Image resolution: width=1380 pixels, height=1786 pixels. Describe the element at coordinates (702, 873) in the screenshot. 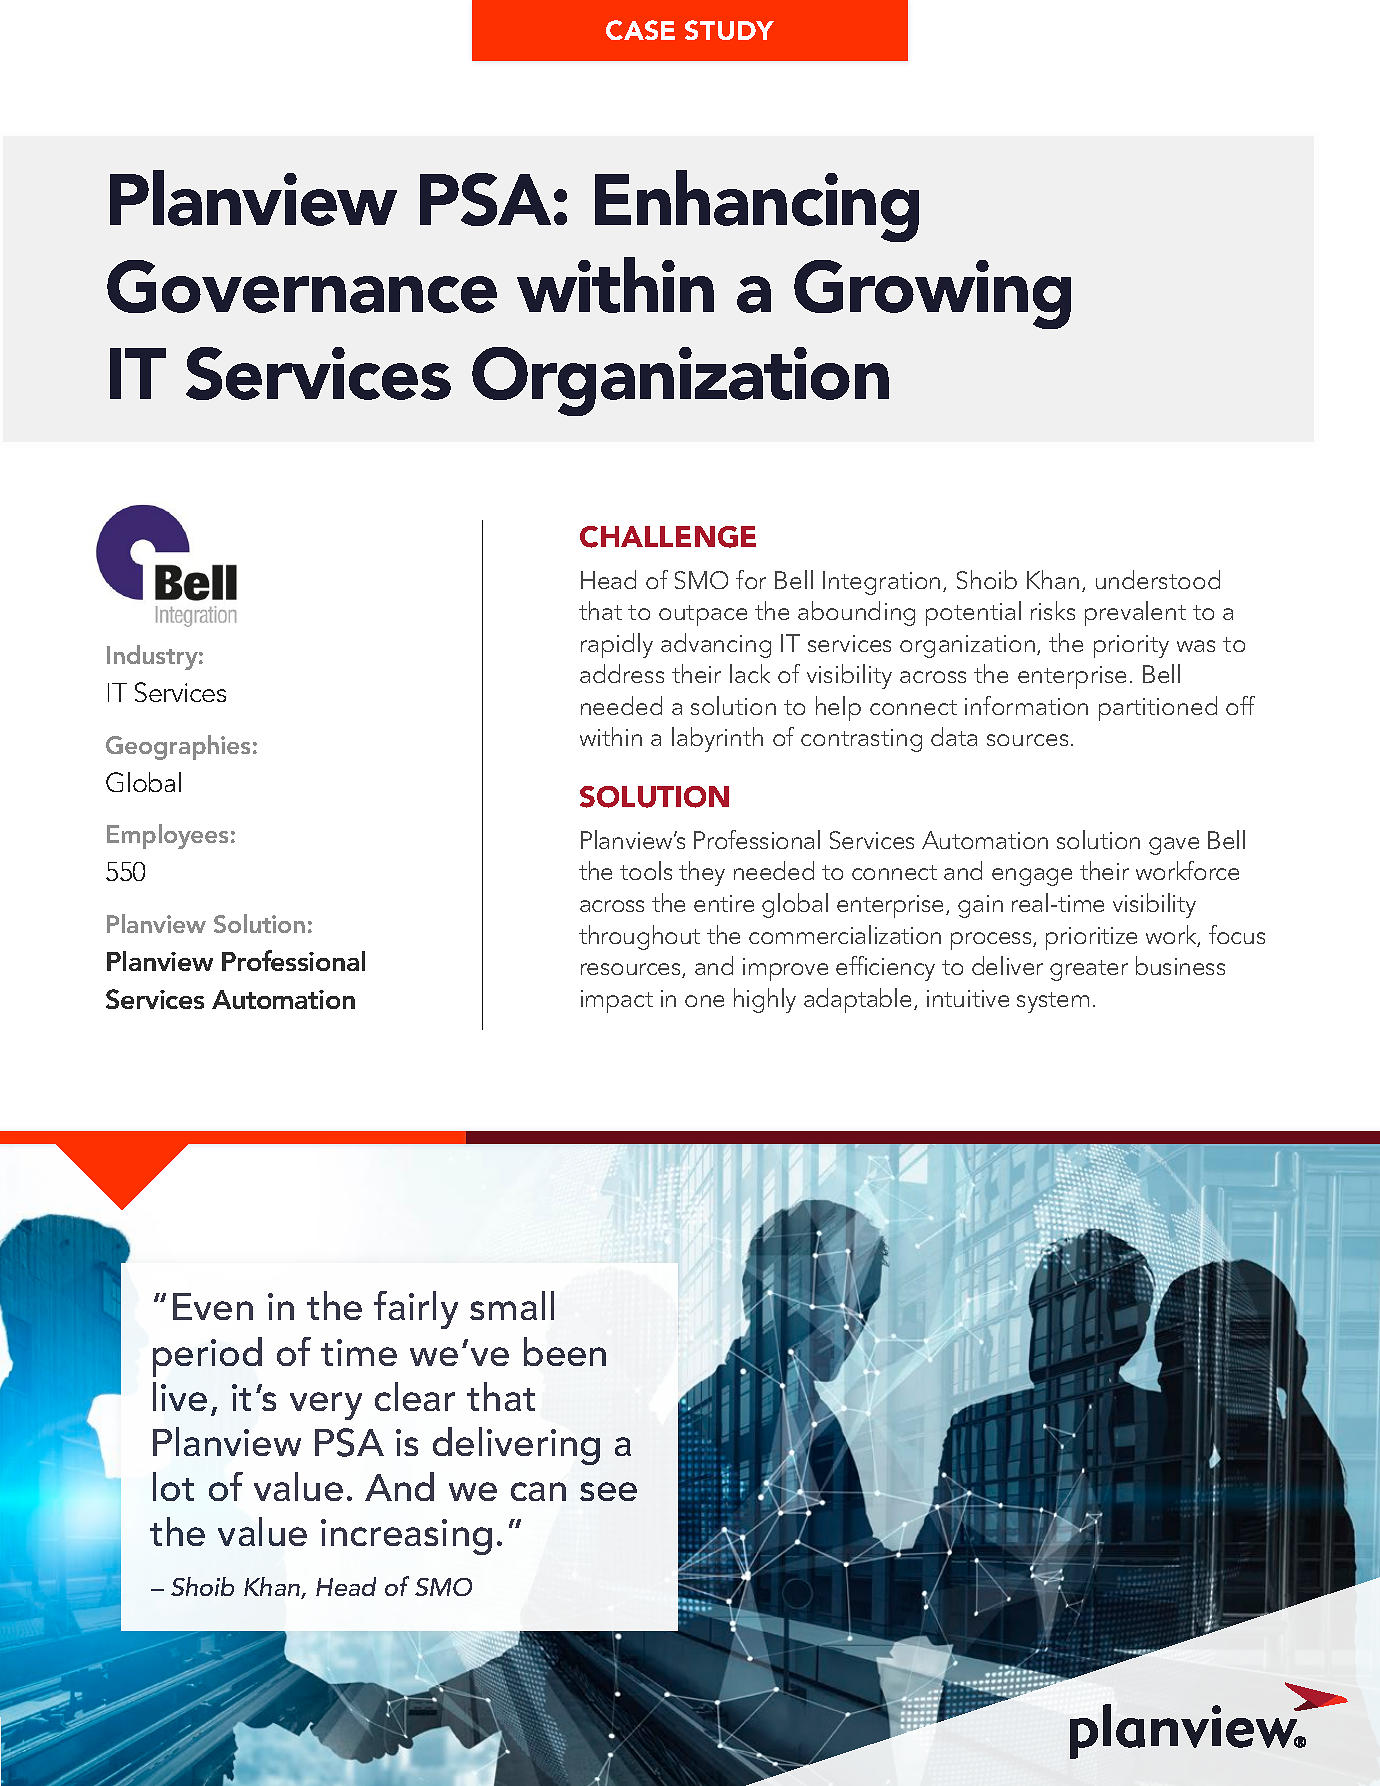

I see `they` at that location.
